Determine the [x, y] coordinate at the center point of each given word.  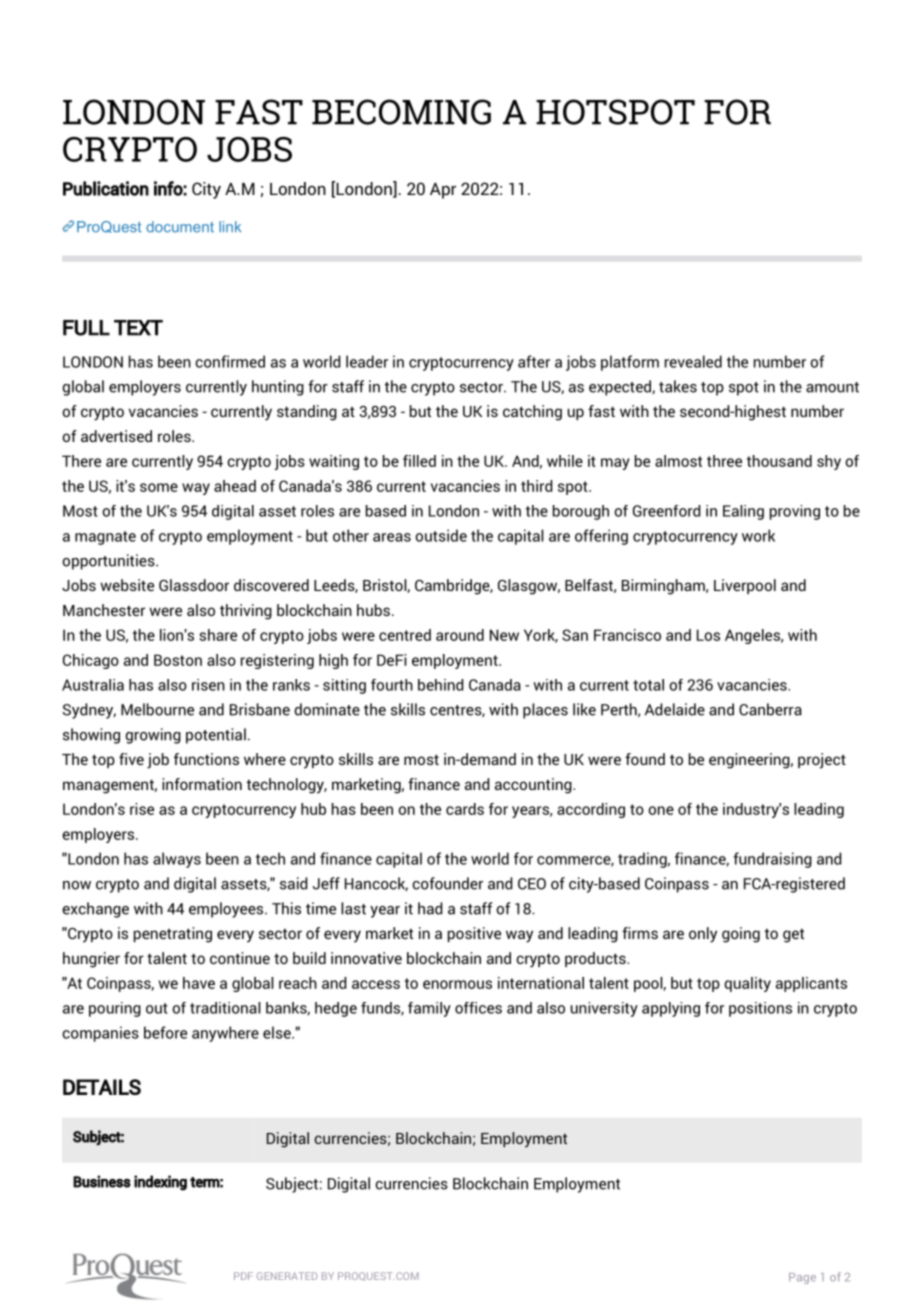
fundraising [772, 860]
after [534, 361]
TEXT [138, 328]
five [131, 759]
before [165, 1032]
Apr [443, 191]
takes [678, 386]
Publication [106, 188]
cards [465, 809]
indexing [160, 1183]
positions [760, 1009]
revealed [693, 361]
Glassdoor [194, 585]
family [429, 1009]
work [758, 535]
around [460, 635]
